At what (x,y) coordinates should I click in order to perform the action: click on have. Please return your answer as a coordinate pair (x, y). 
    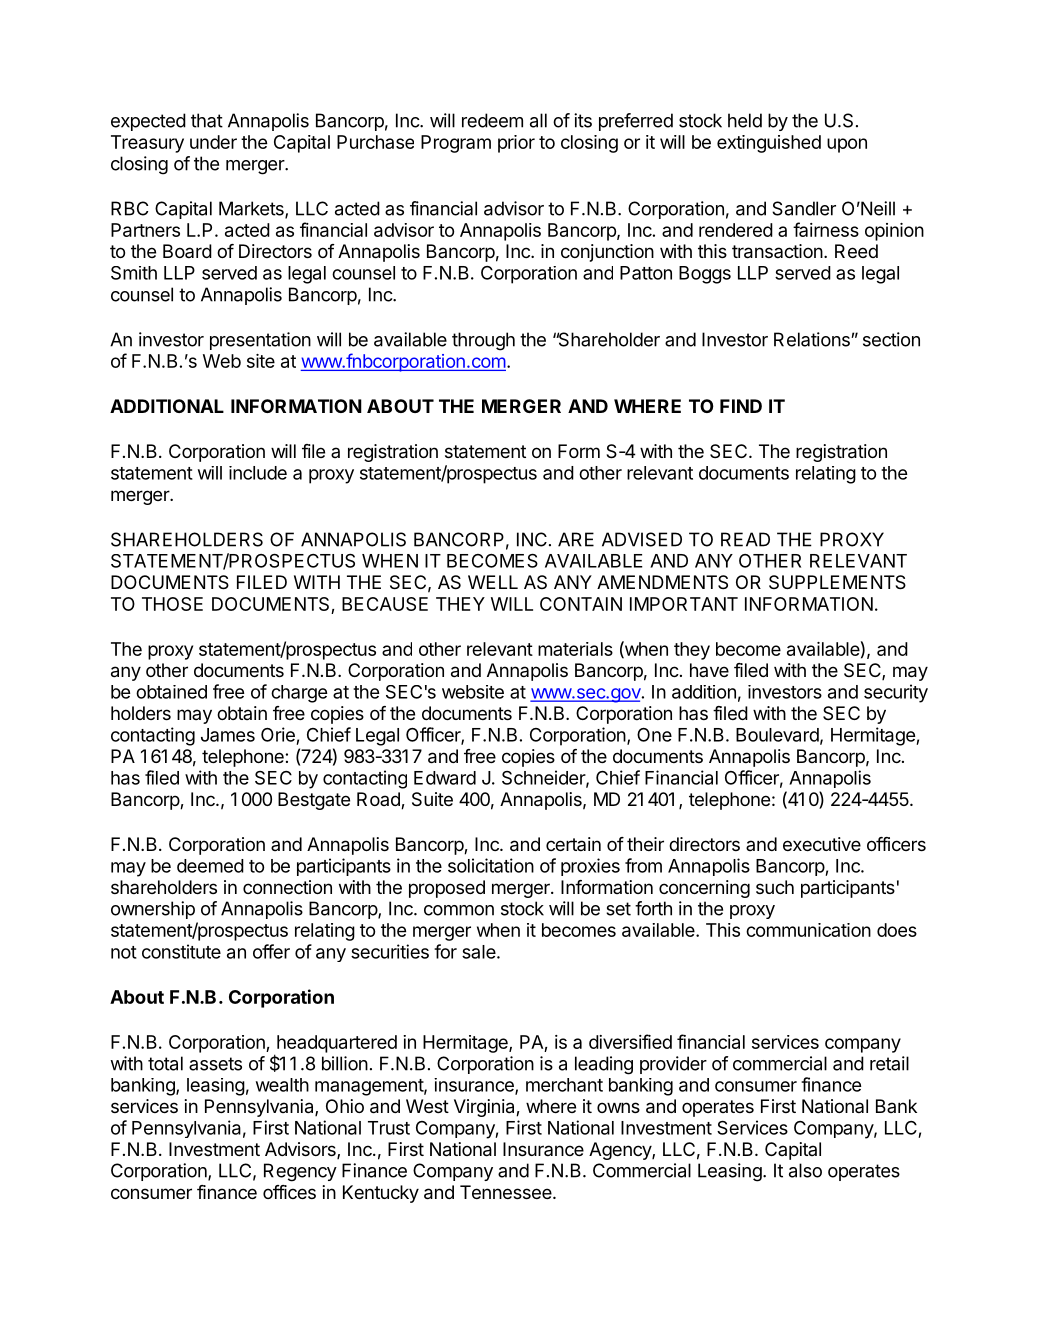
    Looking at the image, I should click on (709, 670).
